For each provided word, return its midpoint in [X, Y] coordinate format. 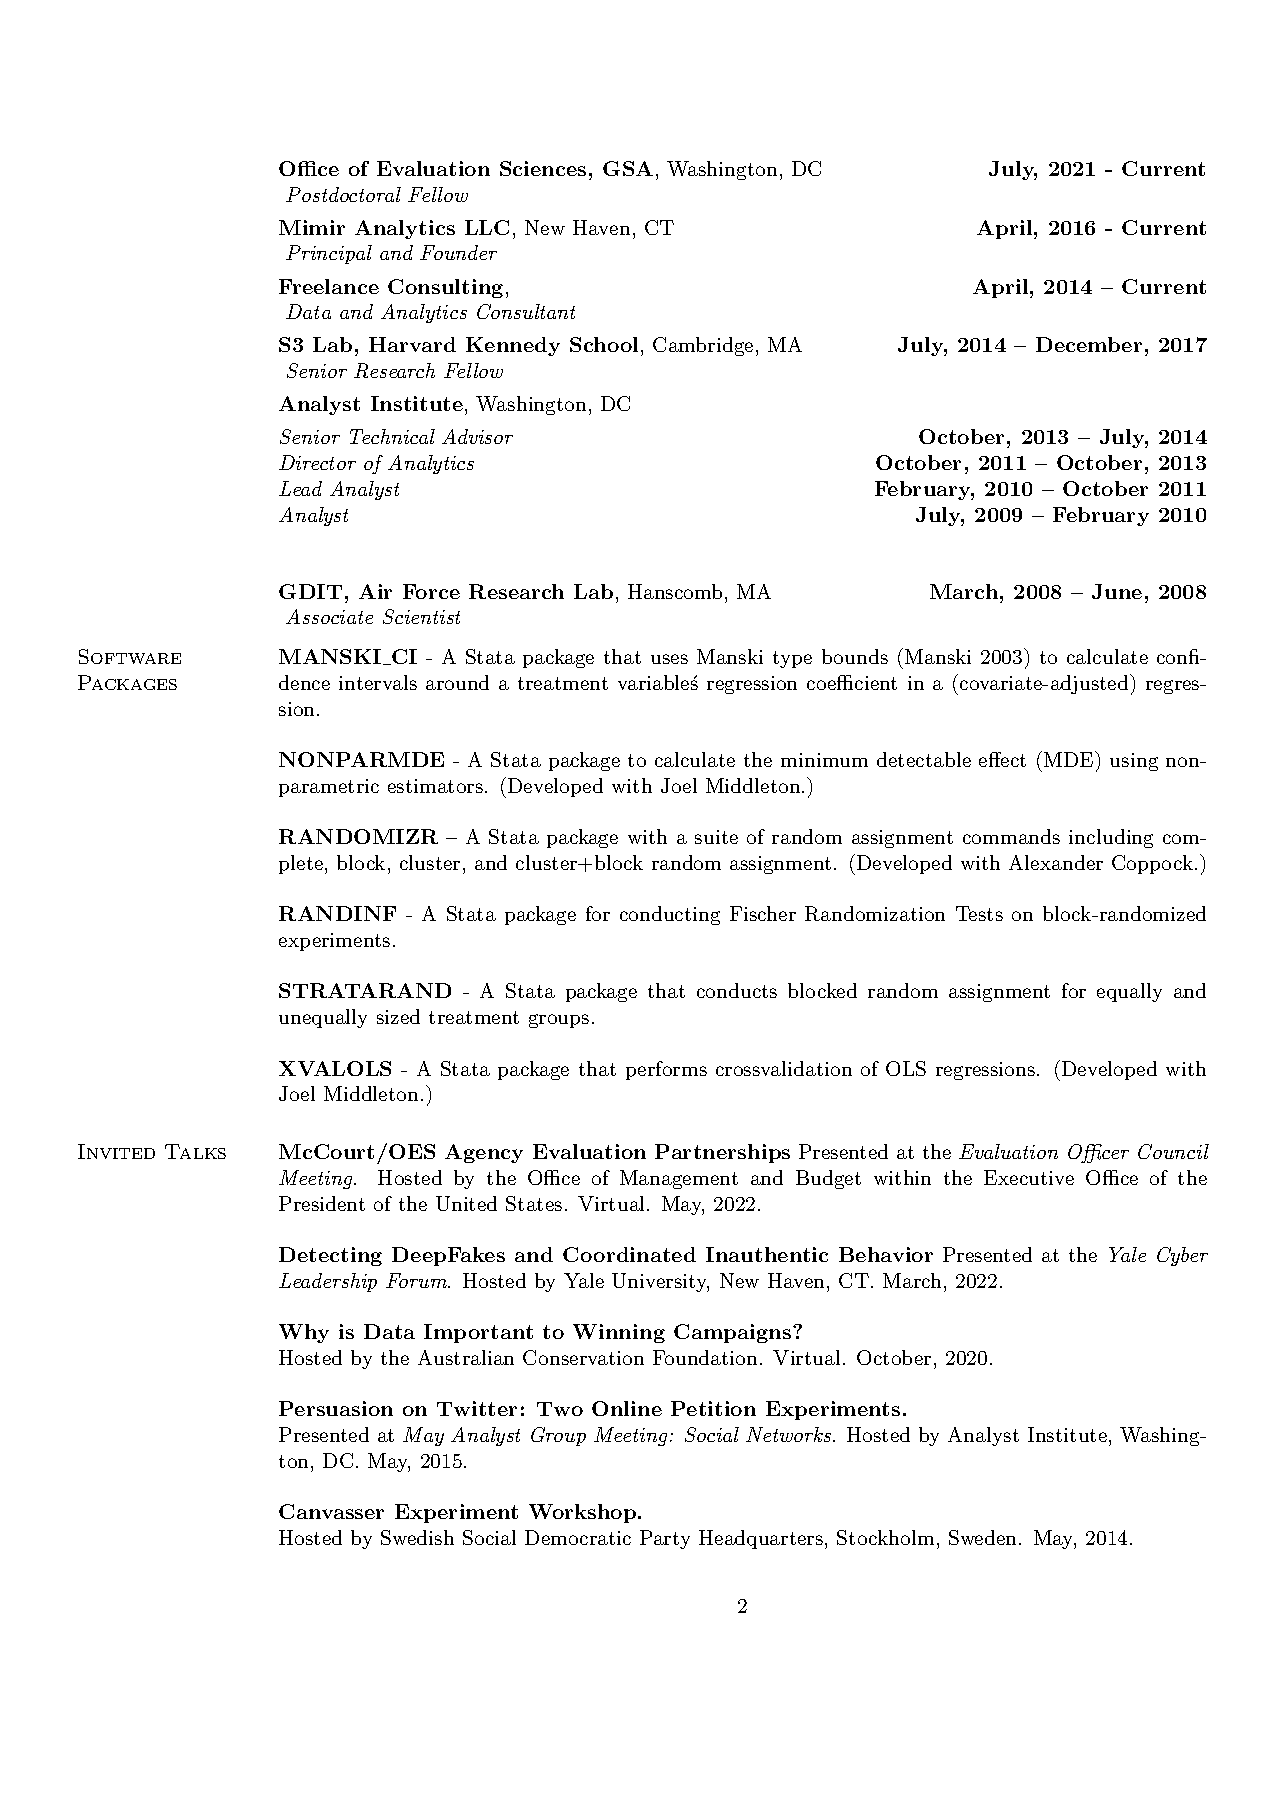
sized [398, 1016]
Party [665, 1539]
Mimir [312, 227]
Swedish [417, 1537]
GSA [628, 168]
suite [716, 837]
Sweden [982, 1537]
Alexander [1056, 862]
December [1089, 344]
